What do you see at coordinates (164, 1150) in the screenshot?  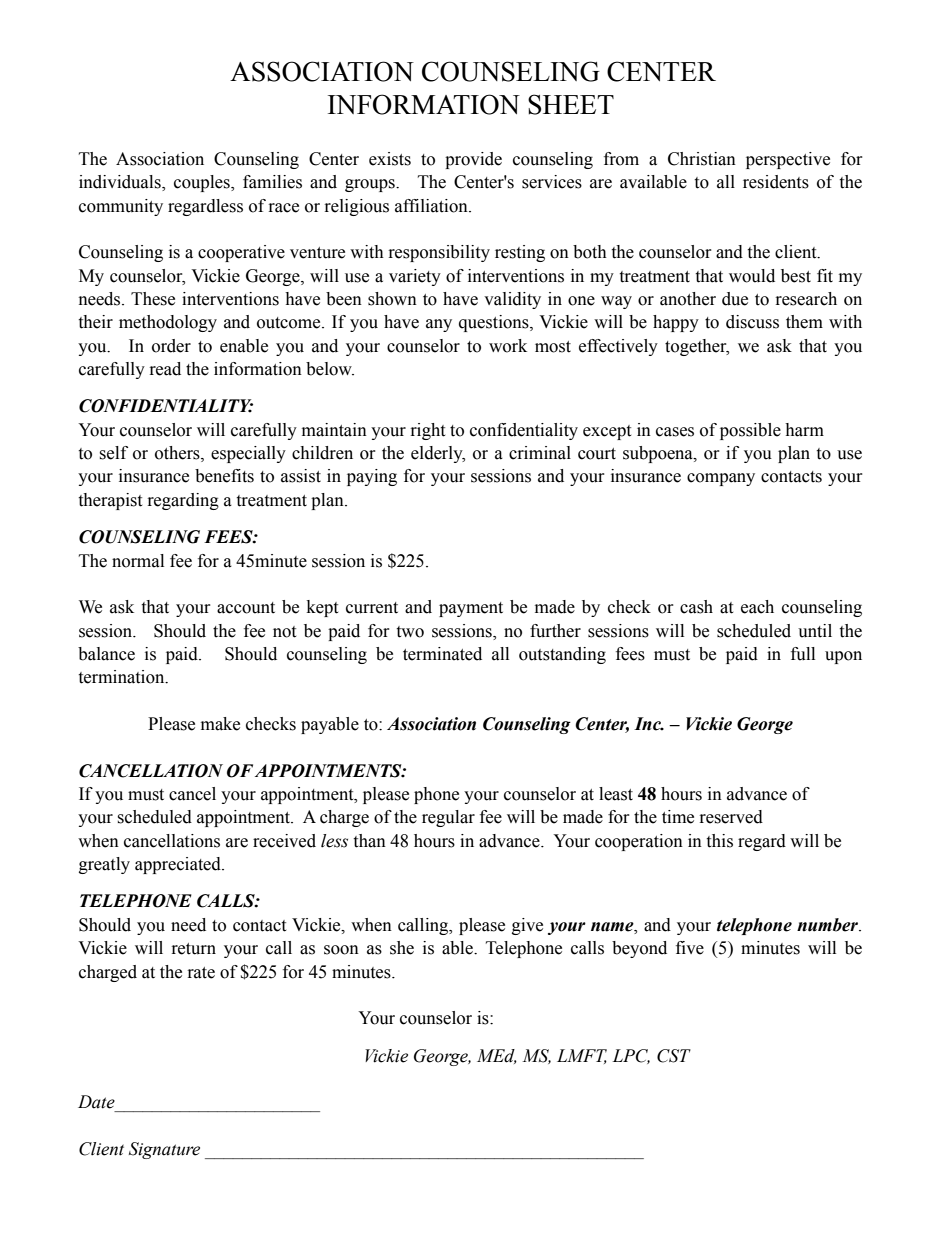 I see `Signature` at bounding box center [164, 1150].
